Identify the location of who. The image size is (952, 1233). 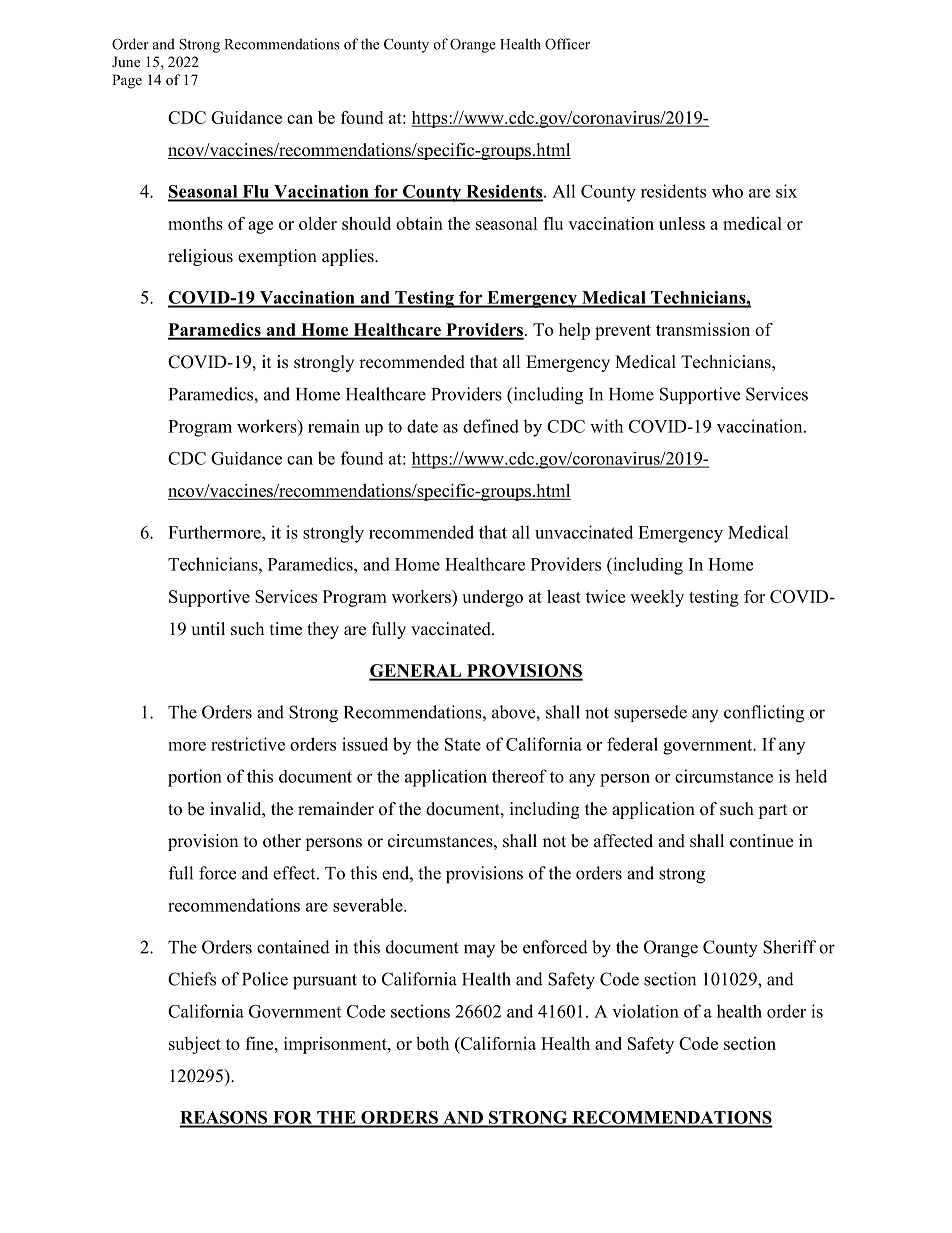
(727, 191).
